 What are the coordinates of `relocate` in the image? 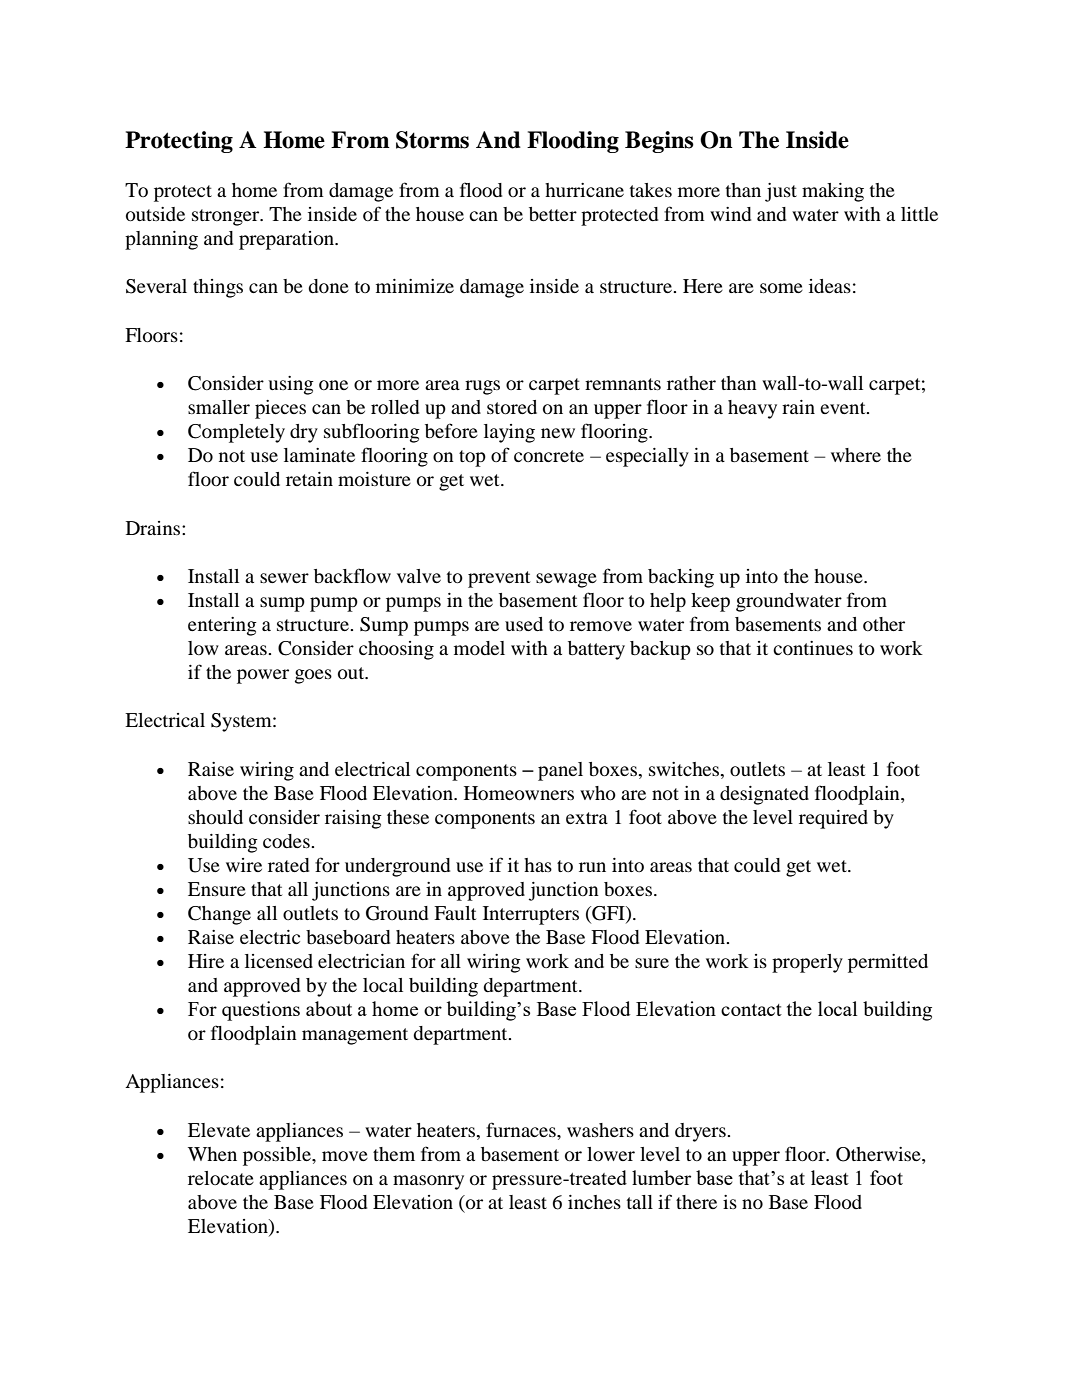 It's located at (221, 1178).
